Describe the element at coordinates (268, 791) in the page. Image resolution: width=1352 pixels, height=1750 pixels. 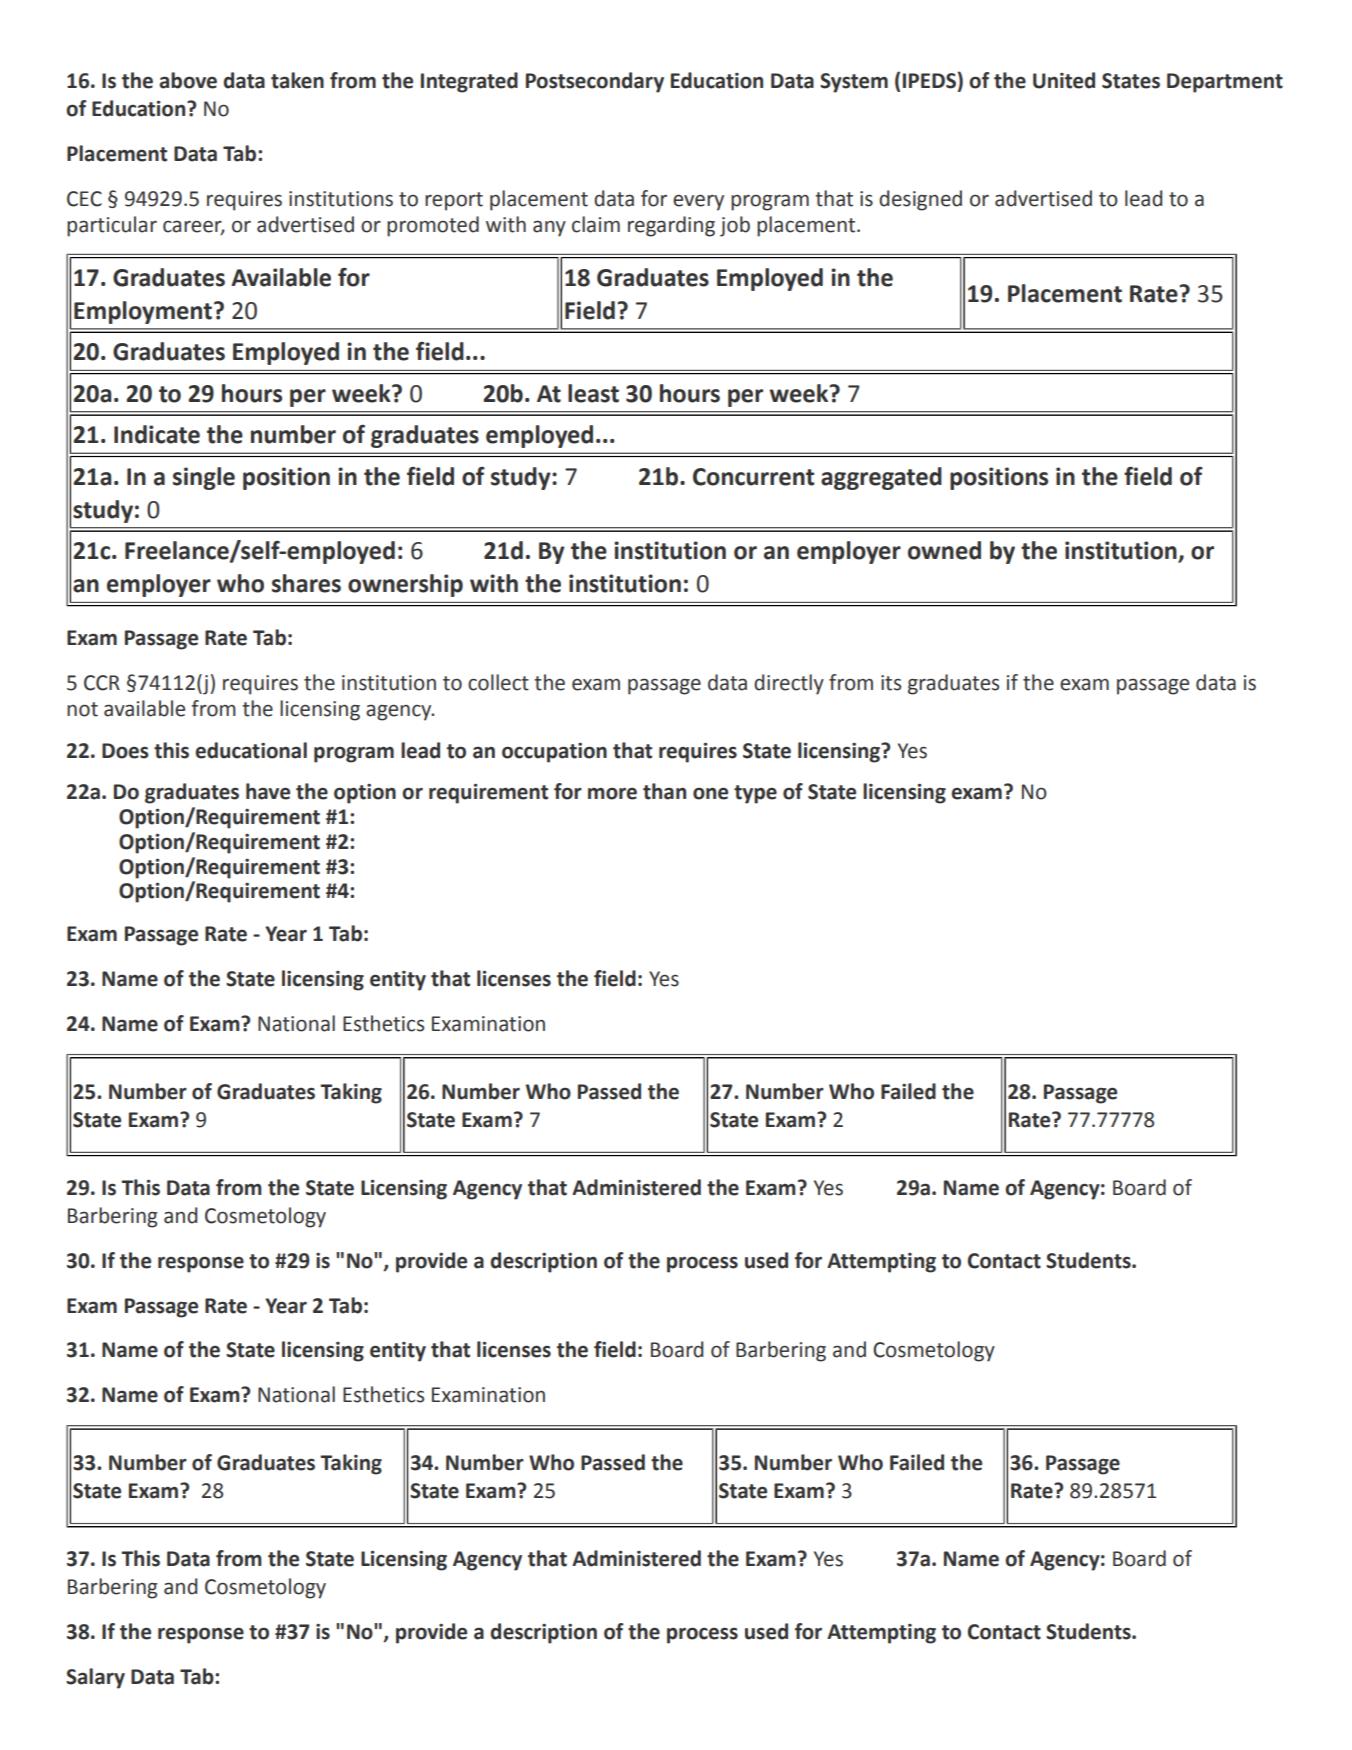
I see `have` at that location.
